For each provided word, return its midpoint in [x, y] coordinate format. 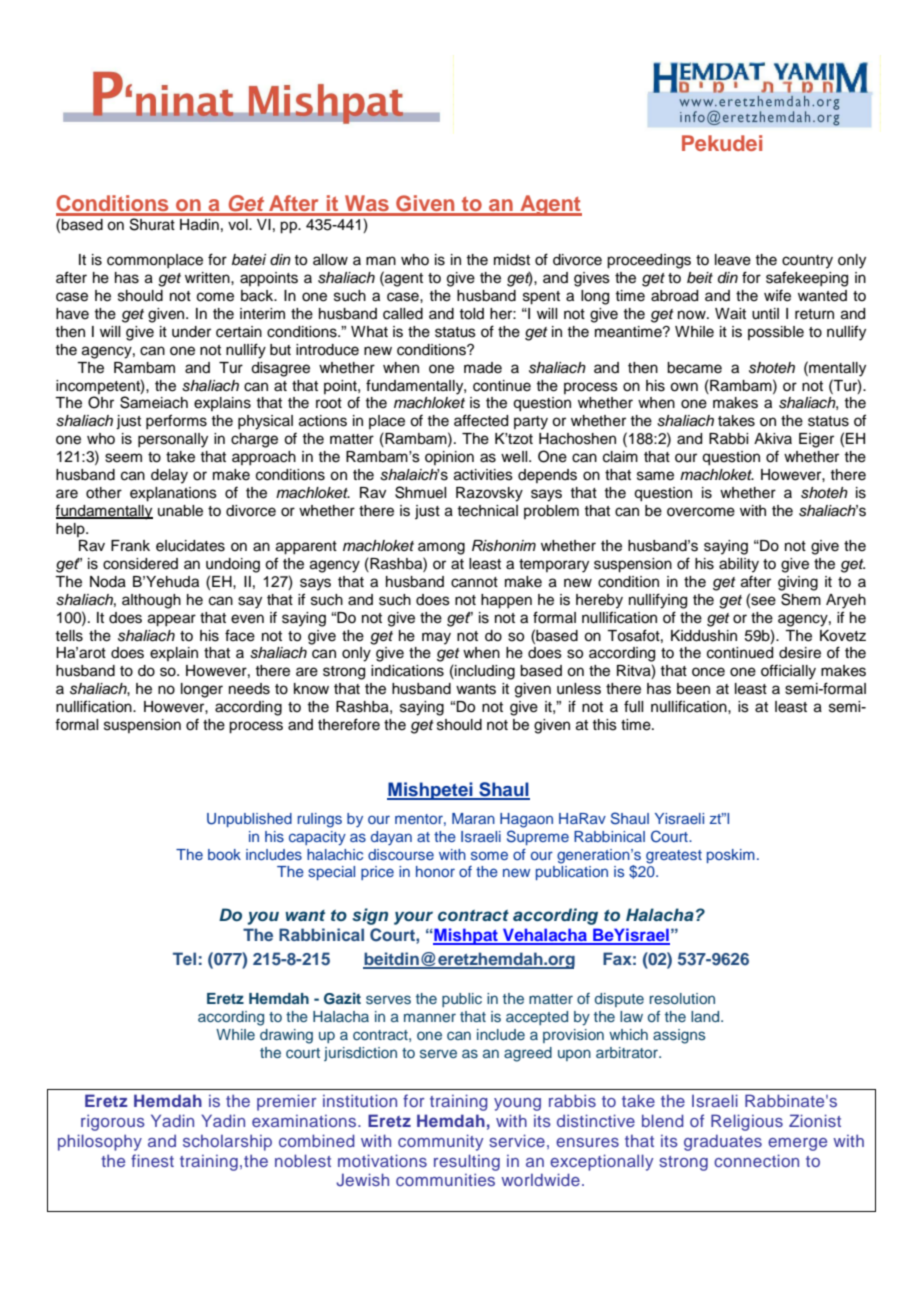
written [208, 278]
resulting [467, 1162]
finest [152, 1160]
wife [777, 295]
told [471, 314]
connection [756, 1160]
